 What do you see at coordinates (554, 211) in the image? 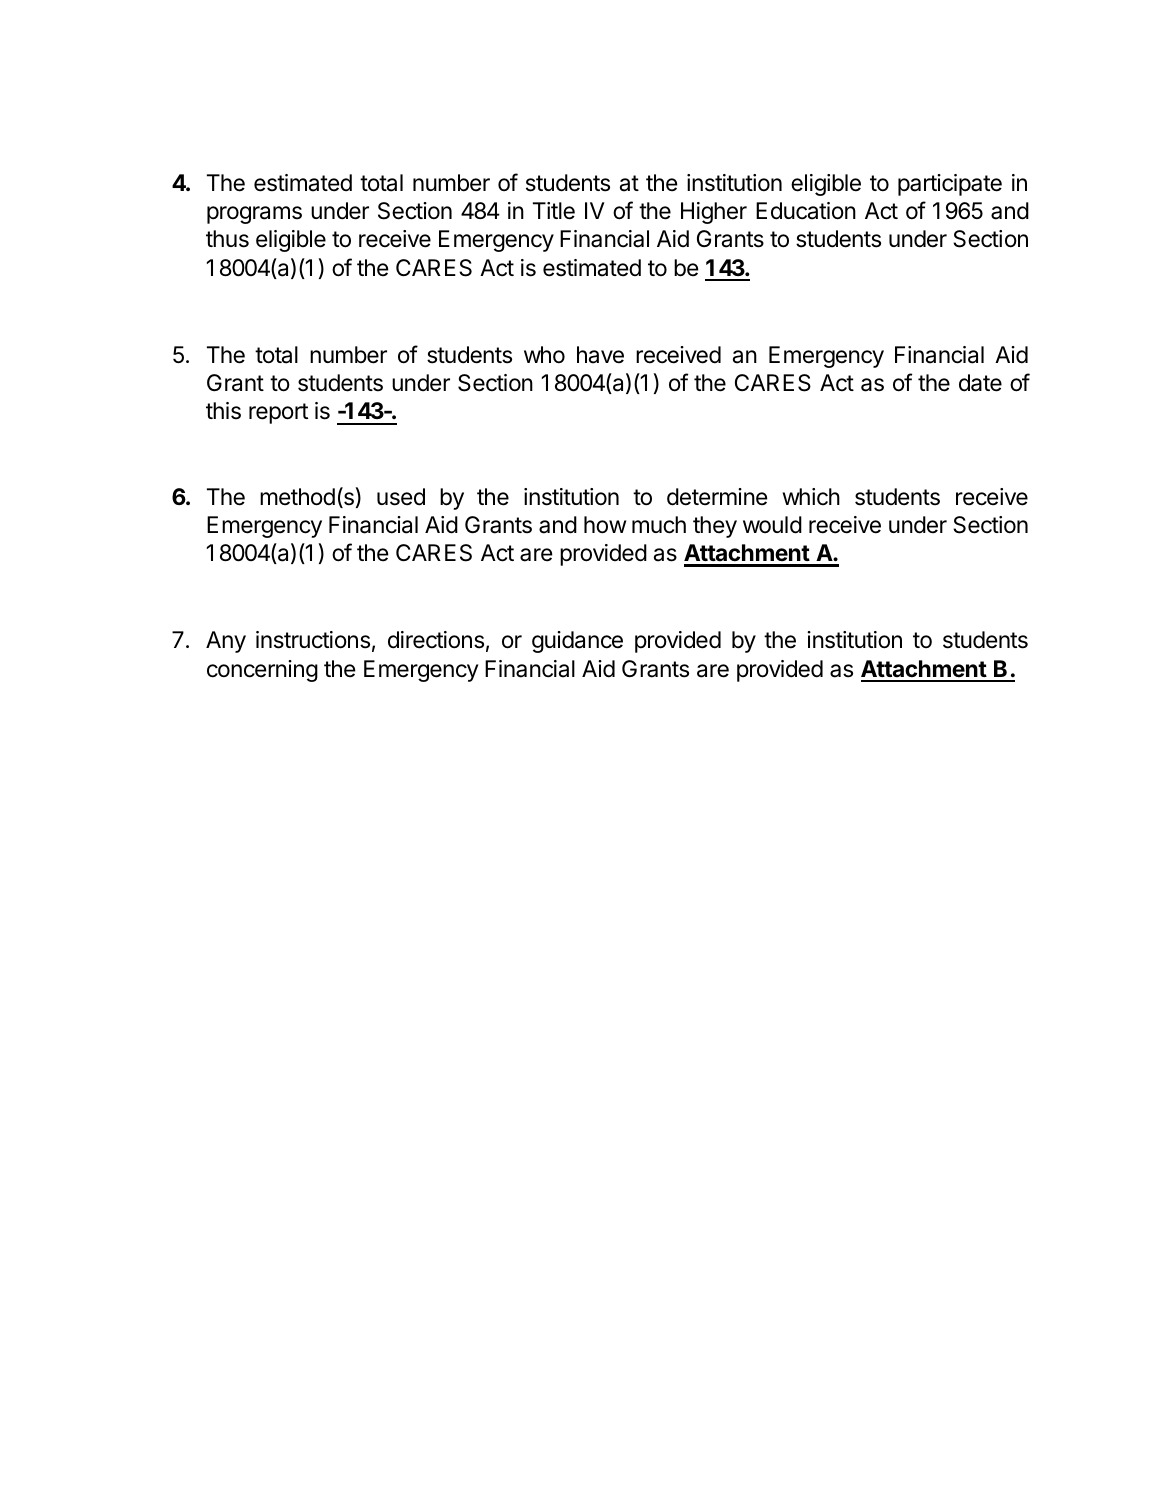
I see `Title` at bounding box center [554, 211].
